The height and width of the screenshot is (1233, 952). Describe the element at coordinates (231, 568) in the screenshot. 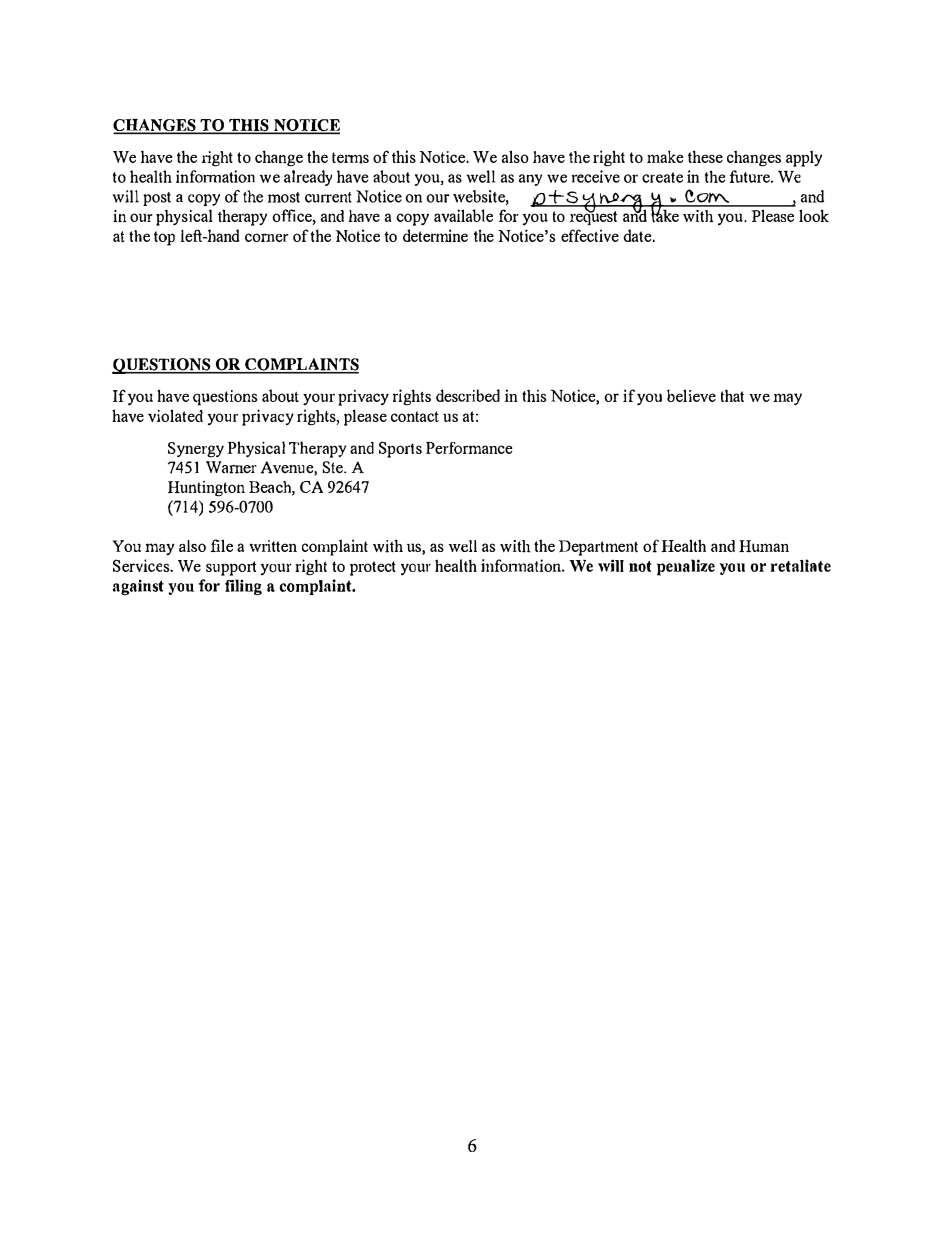

I see `support` at that location.
